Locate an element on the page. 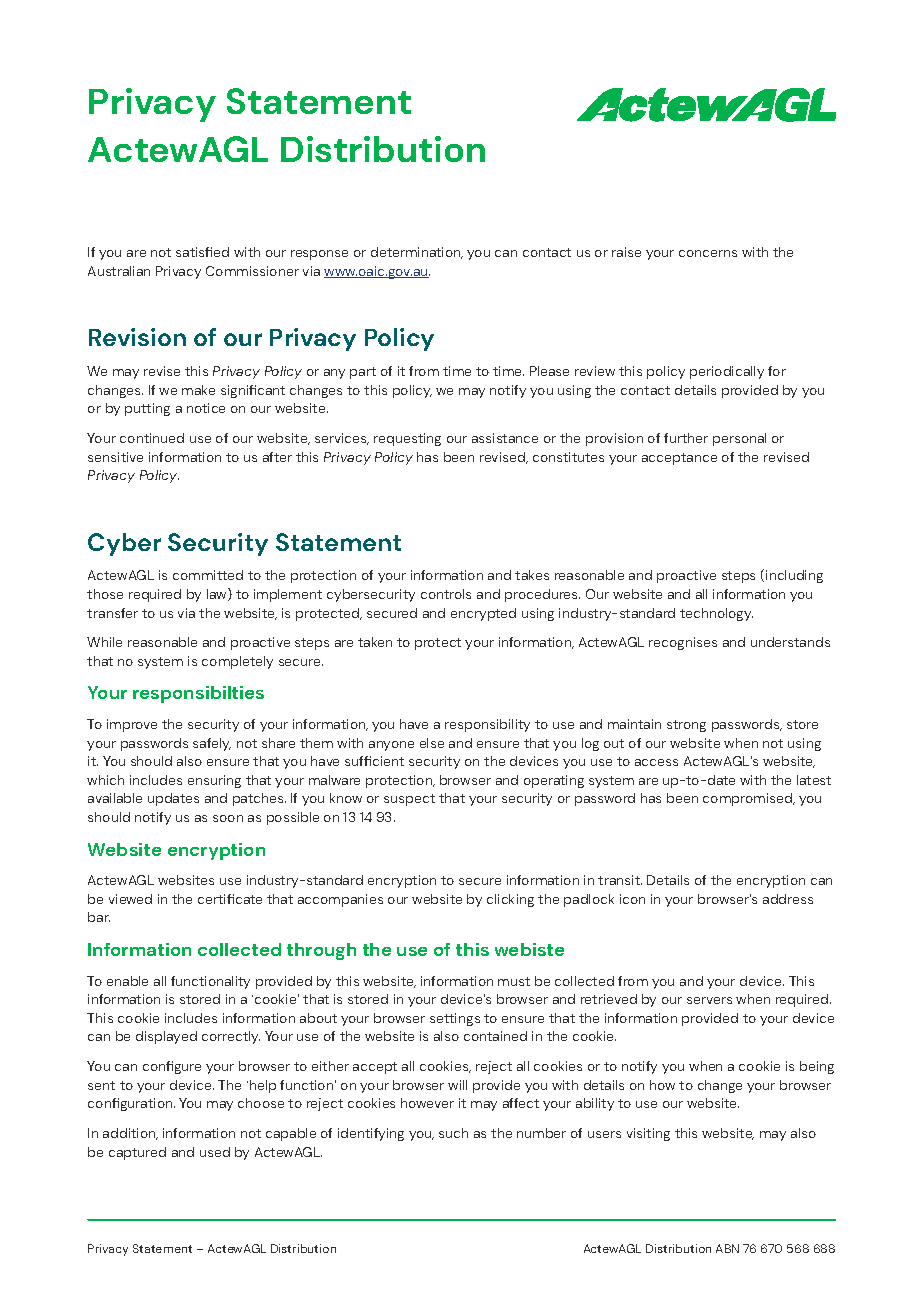 This image has width=924, height=1308. concerns is located at coordinates (708, 253).
